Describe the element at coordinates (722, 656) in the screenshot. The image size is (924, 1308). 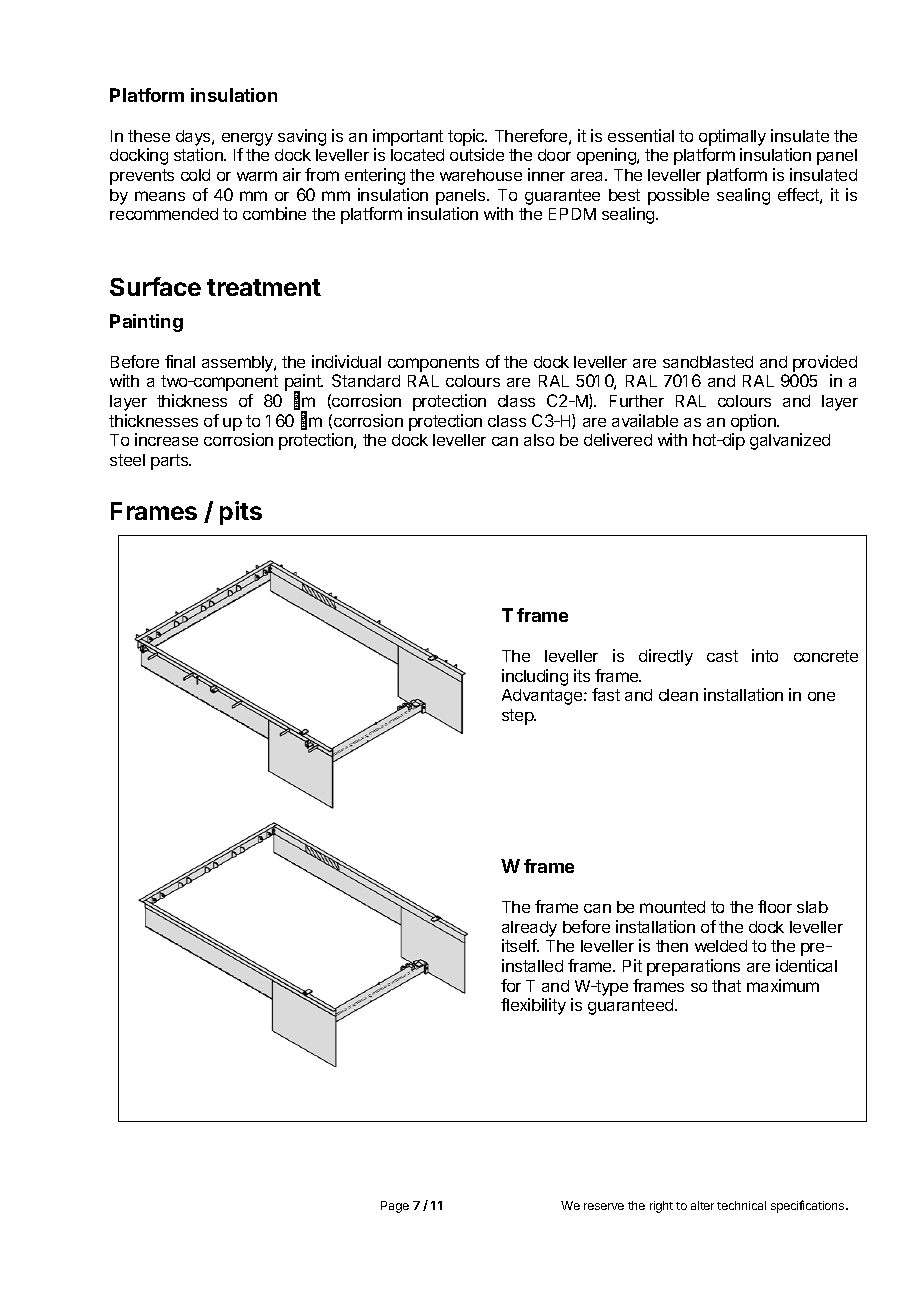
I see `cast` at that location.
